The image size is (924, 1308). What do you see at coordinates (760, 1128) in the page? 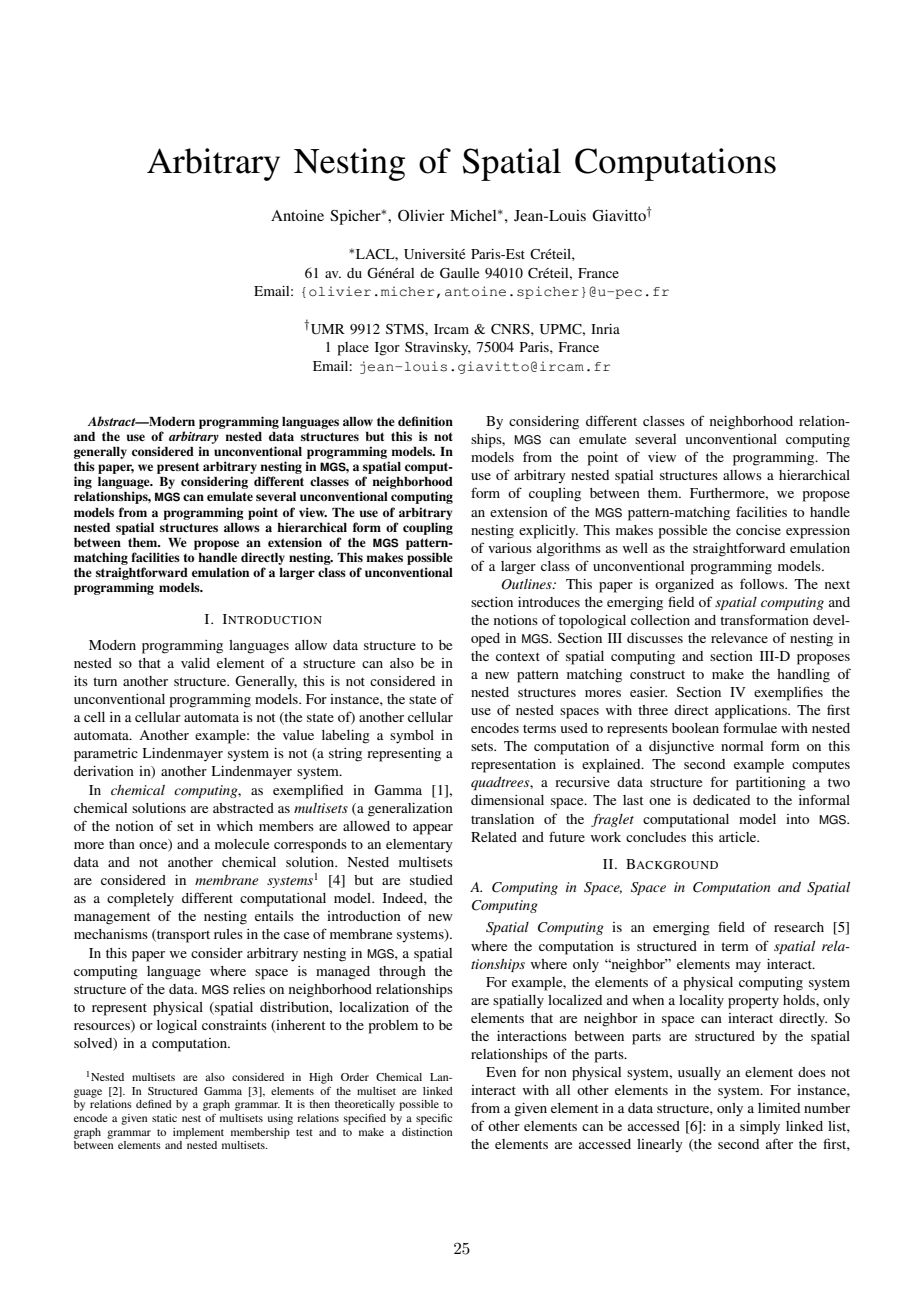
I see `simply` at bounding box center [760, 1128].
